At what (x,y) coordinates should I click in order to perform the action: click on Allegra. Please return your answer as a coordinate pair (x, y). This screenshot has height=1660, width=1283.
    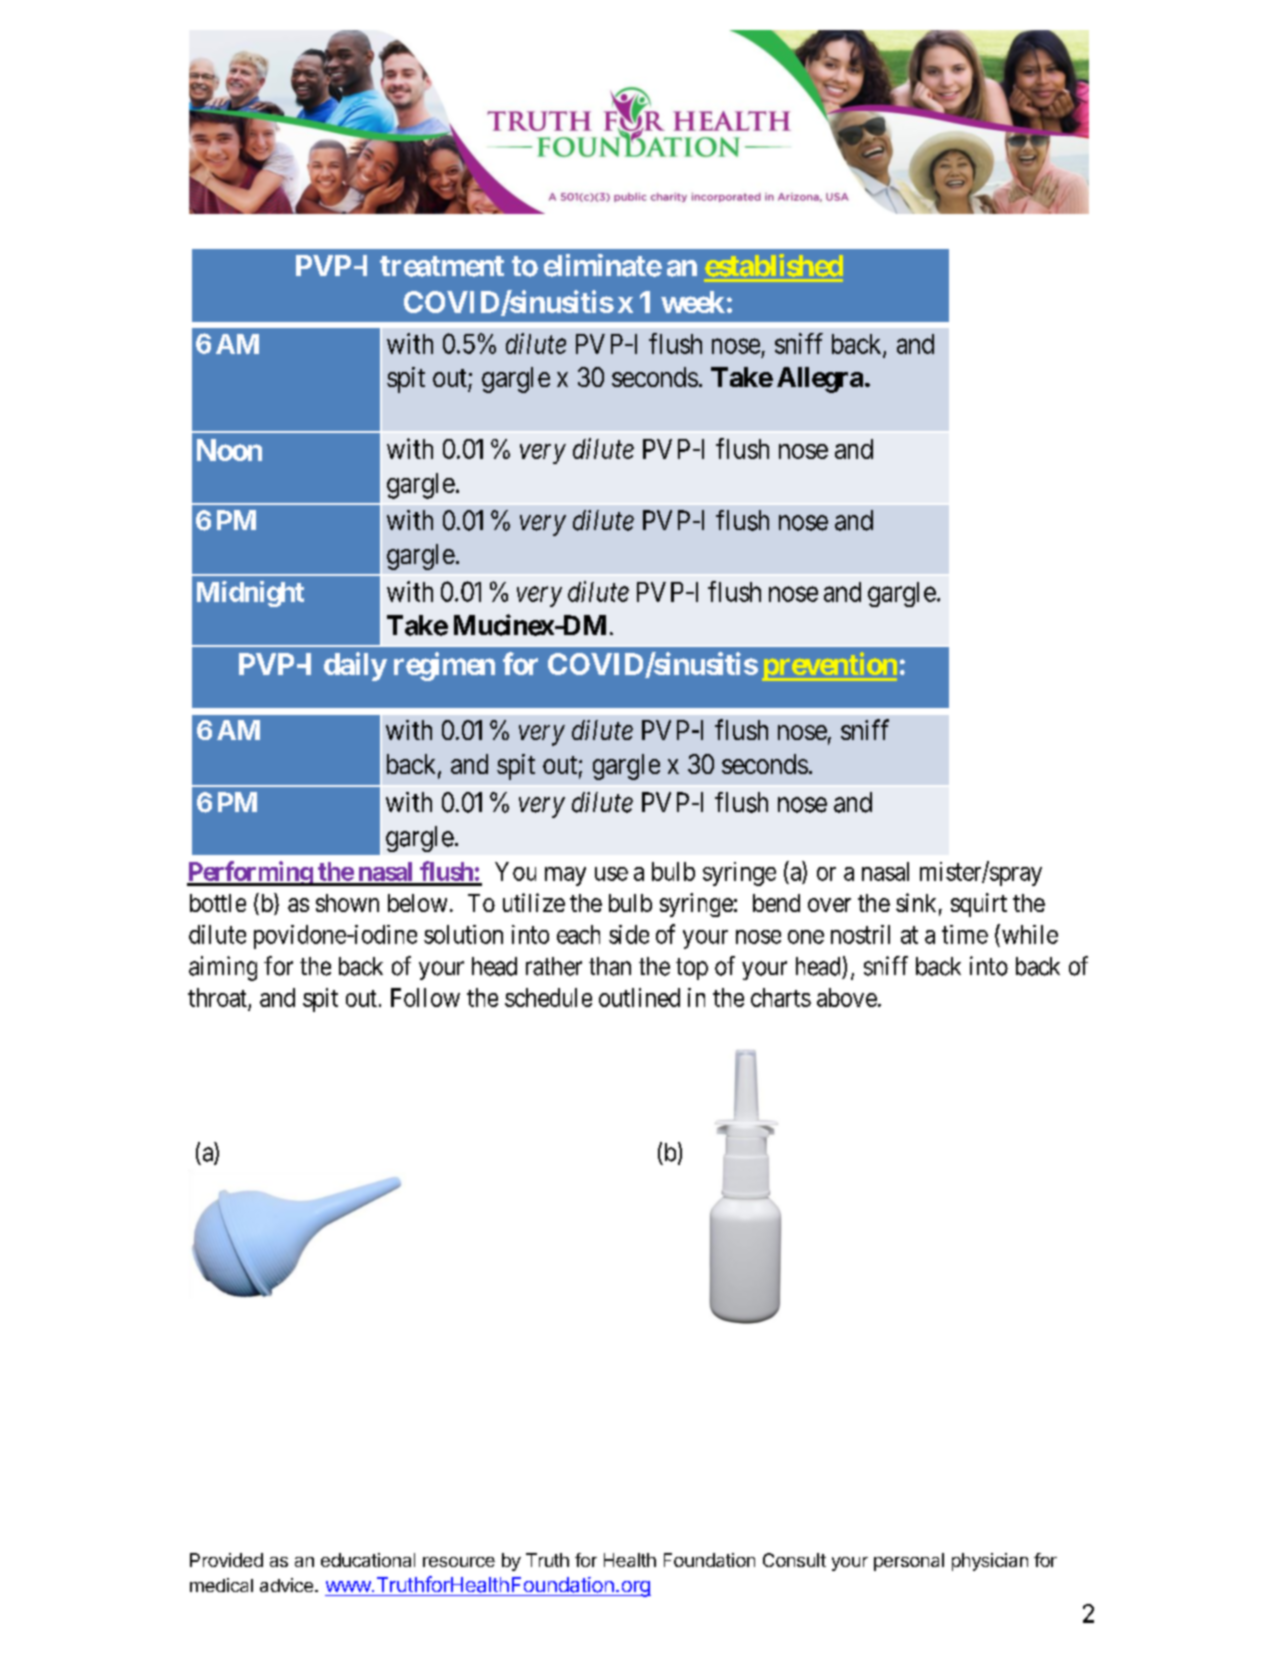
    Looking at the image, I should click on (820, 380).
